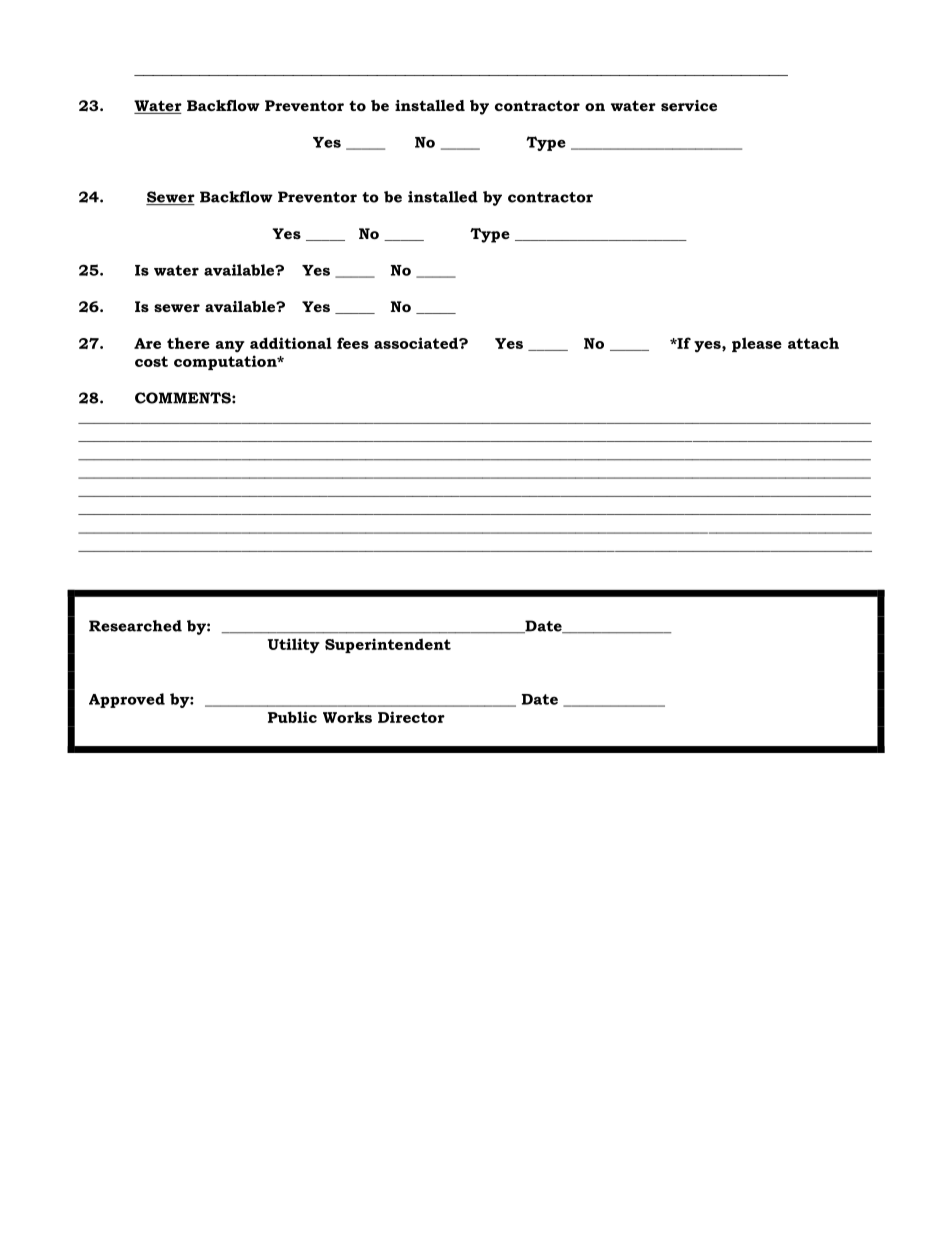  Describe the element at coordinates (353, 343) in the image. I see `fees` at that location.
